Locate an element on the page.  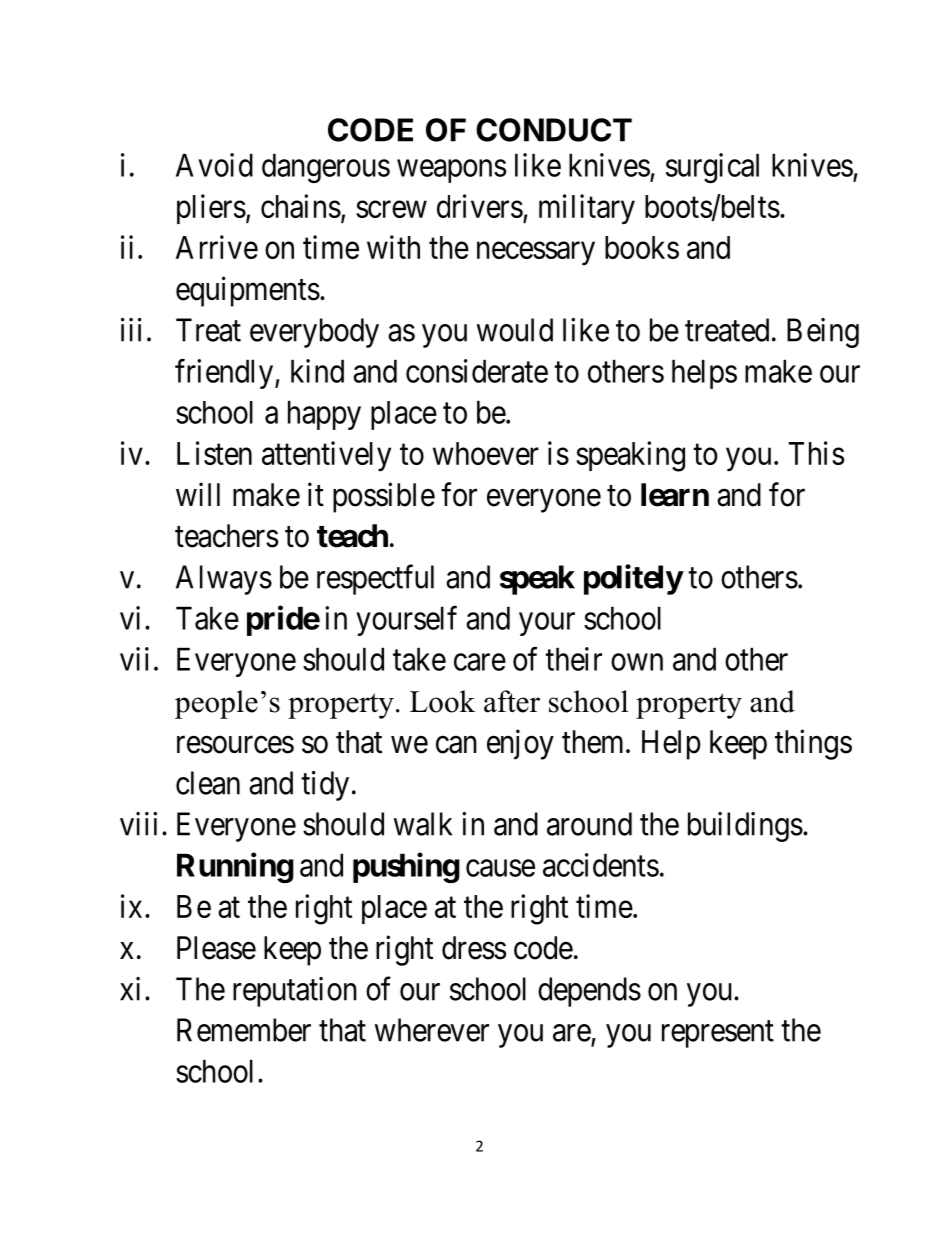
Being is located at coordinates (823, 333).
